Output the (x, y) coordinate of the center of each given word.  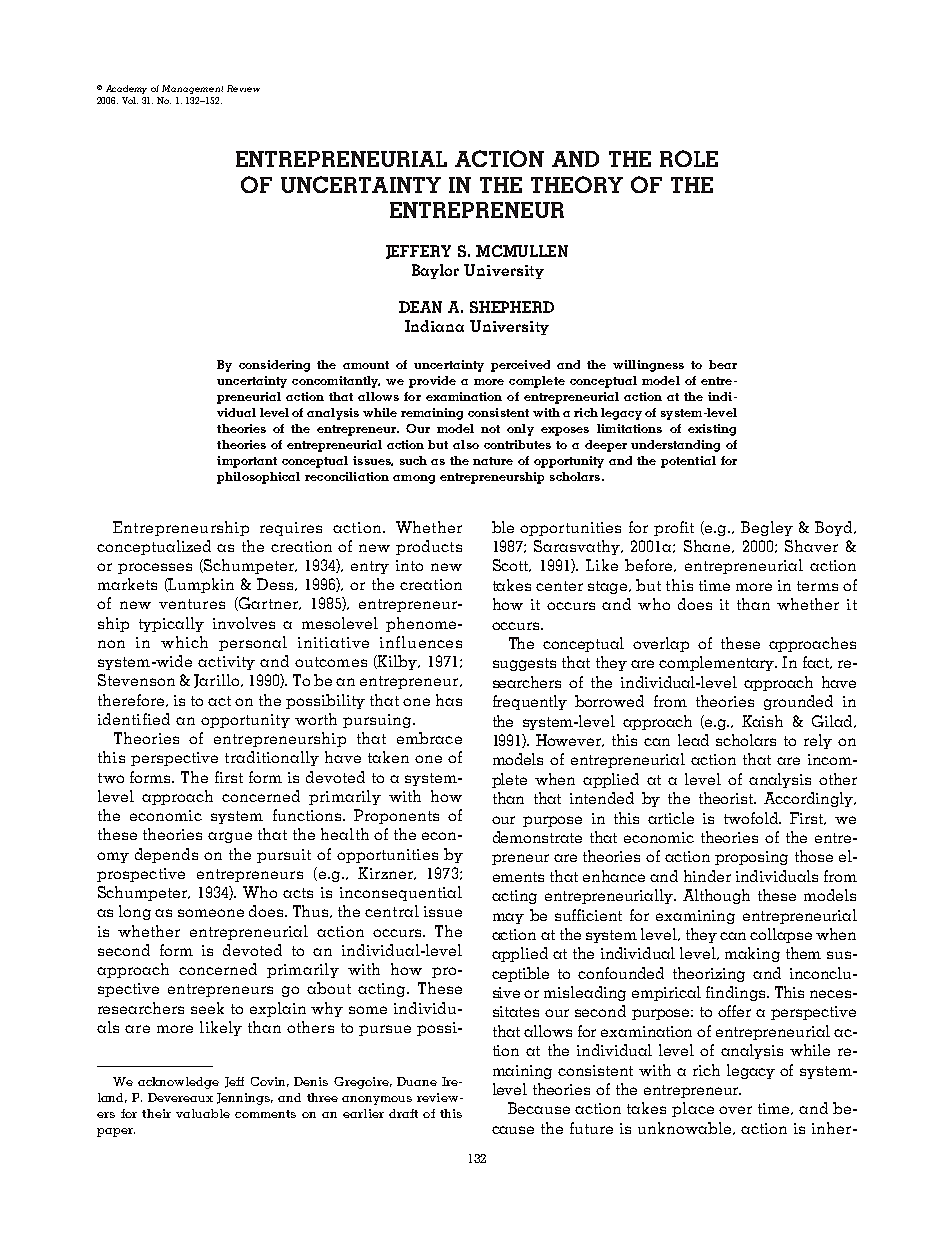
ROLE (689, 158)
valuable (203, 1113)
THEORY (577, 184)
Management (192, 89)
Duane (417, 1081)
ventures (192, 604)
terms (817, 586)
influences (421, 642)
